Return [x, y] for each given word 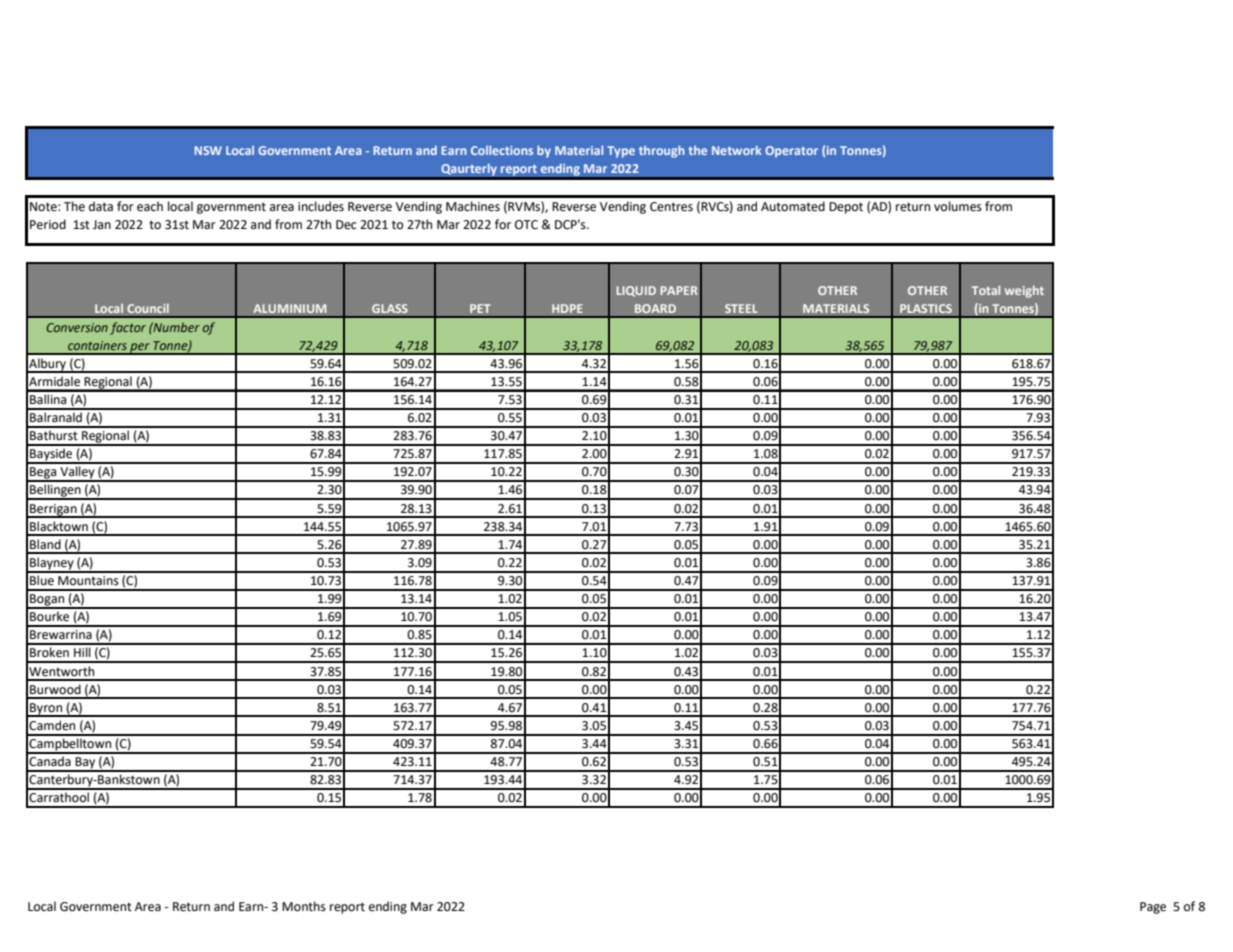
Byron [46, 710]
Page [1153, 908]
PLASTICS [926, 308]
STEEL [741, 308]
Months [304, 906]
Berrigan [53, 511]
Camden [52, 725]
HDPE [567, 308]
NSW [208, 150]
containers [97, 345]
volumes [958, 206]
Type [621, 152]
